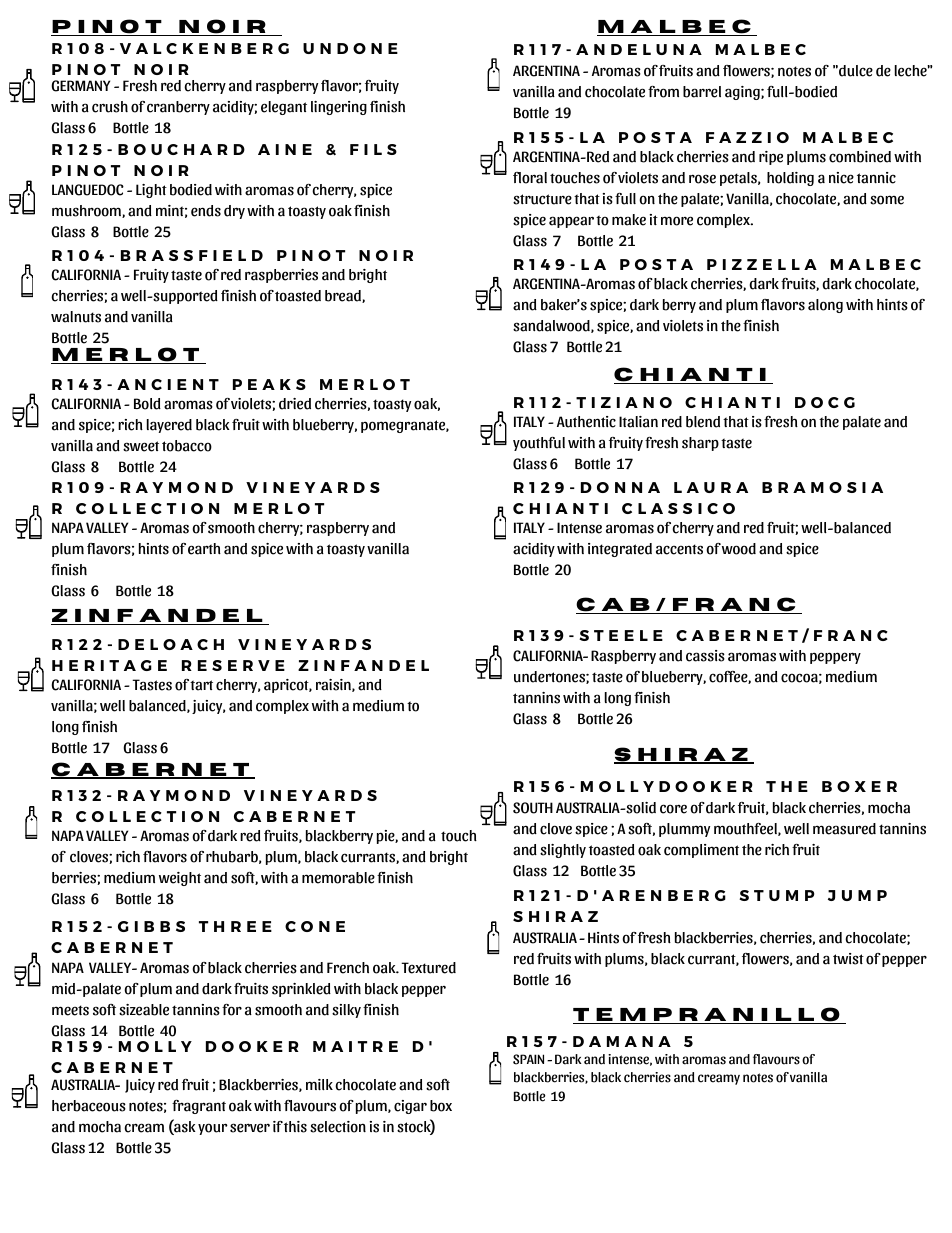 The height and width of the page is (1233, 952). Describe the element at coordinates (771, 158) in the page. I see `ripe` at that location.
